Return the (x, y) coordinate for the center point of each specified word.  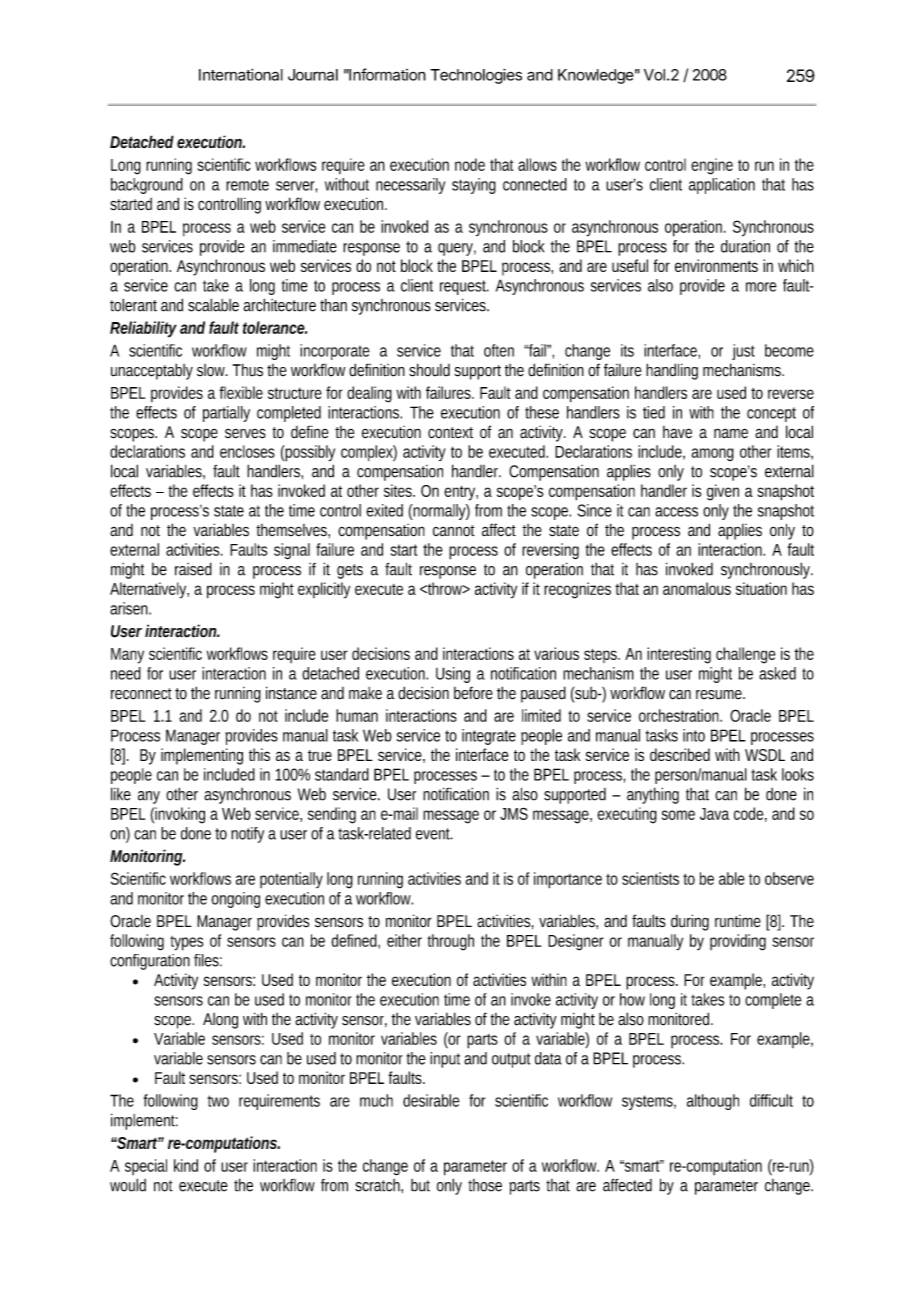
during (690, 922)
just (743, 352)
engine (712, 166)
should (429, 370)
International (241, 75)
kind (186, 1165)
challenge (746, 655)
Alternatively (149, 590)
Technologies (476, 76)
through (451, 942)
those (485, 1185)
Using (453, 675)
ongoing (235, 900)
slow (212, 370)
